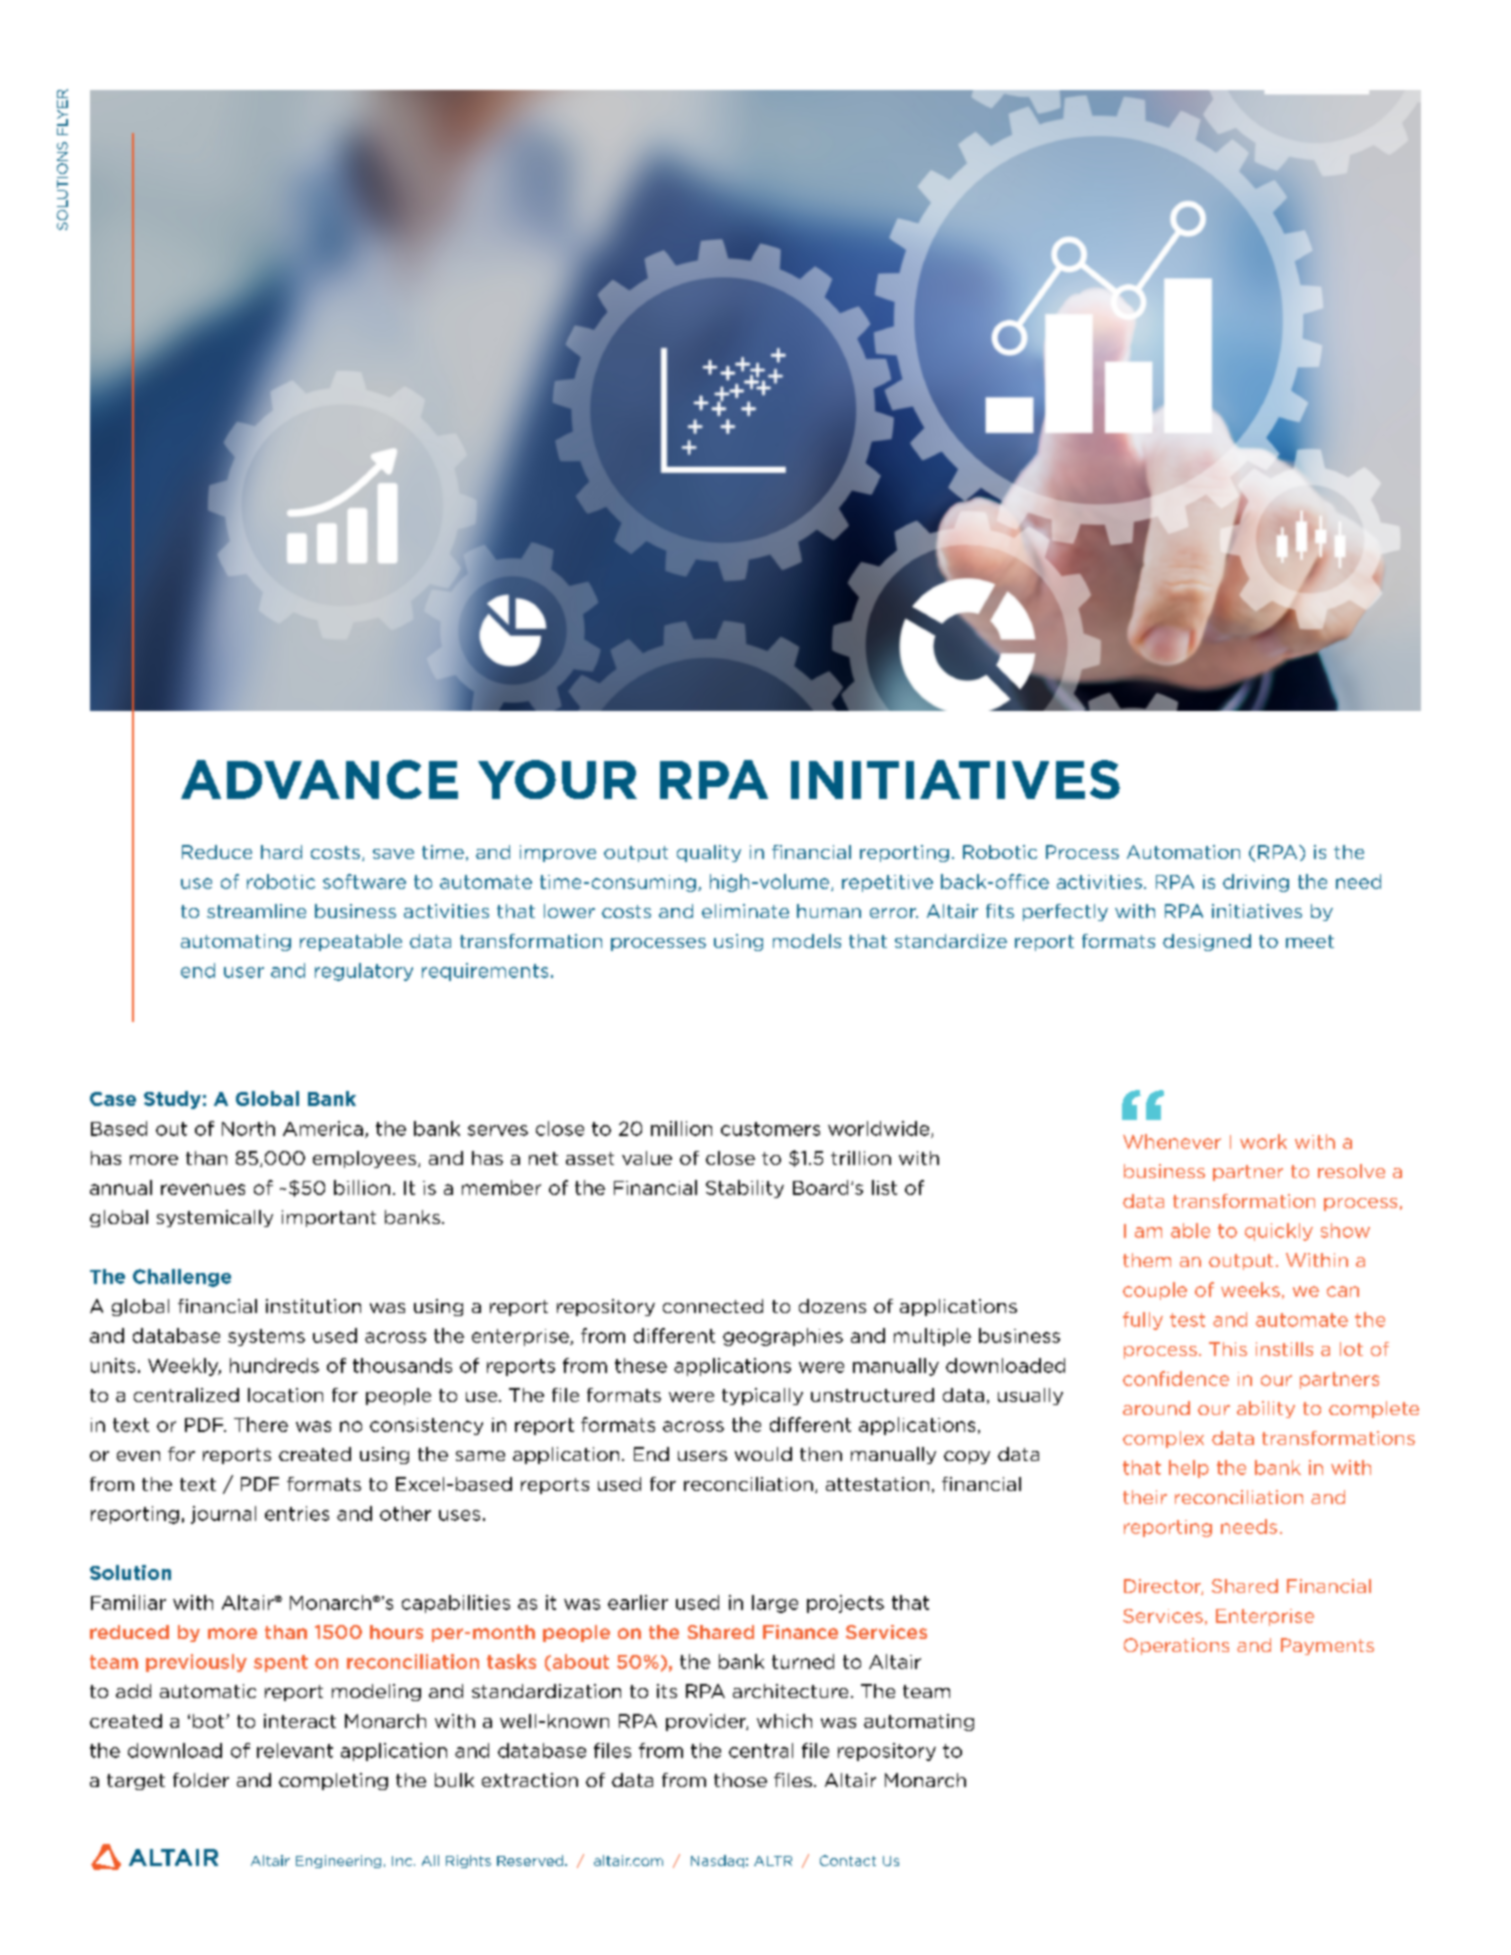 This screenshot has width=1511, height=1955. What do you see at coordinates (319, 779) in the screenshot?
I see `ADVANCE` at bounding box center [319, 779].
